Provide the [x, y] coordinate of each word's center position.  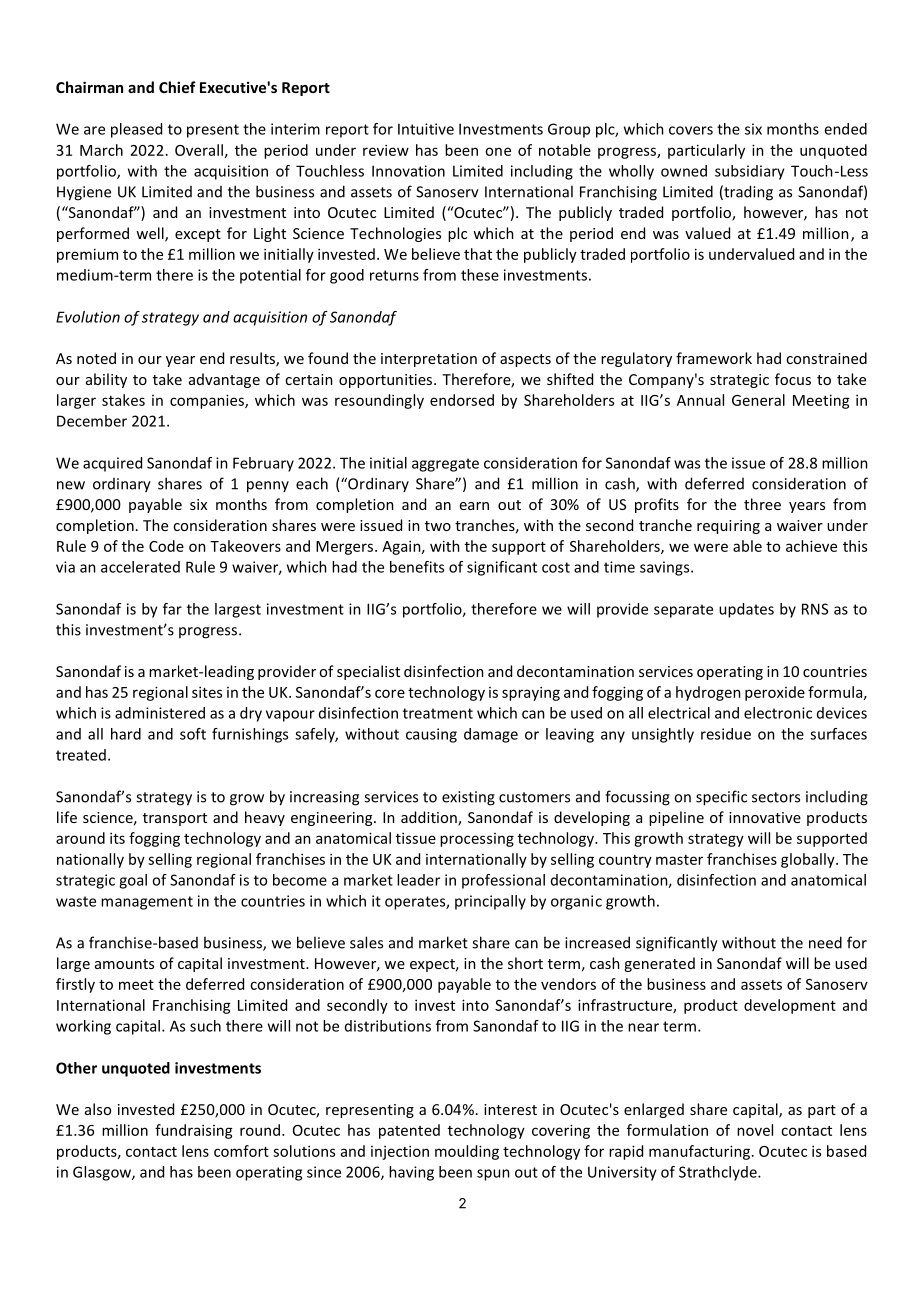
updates [746, 610]
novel [755, 1130]
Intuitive [426, 129]
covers [691, 130]
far [172, 609]
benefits [417, 567]
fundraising [194, 1131]
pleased [136, 130]
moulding [467, 1152]
